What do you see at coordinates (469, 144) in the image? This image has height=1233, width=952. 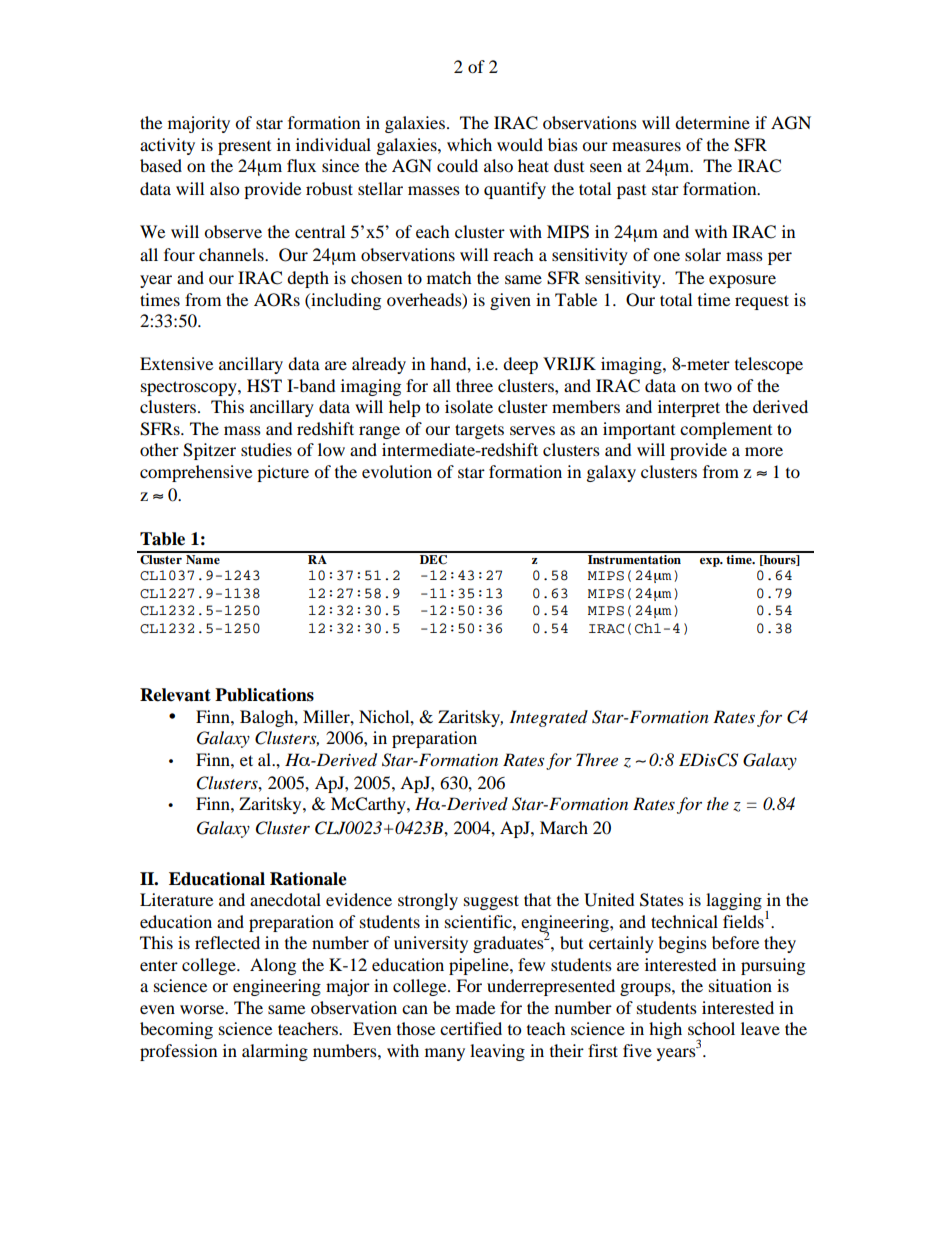 I see `which` at bounding box center [469, 144].
